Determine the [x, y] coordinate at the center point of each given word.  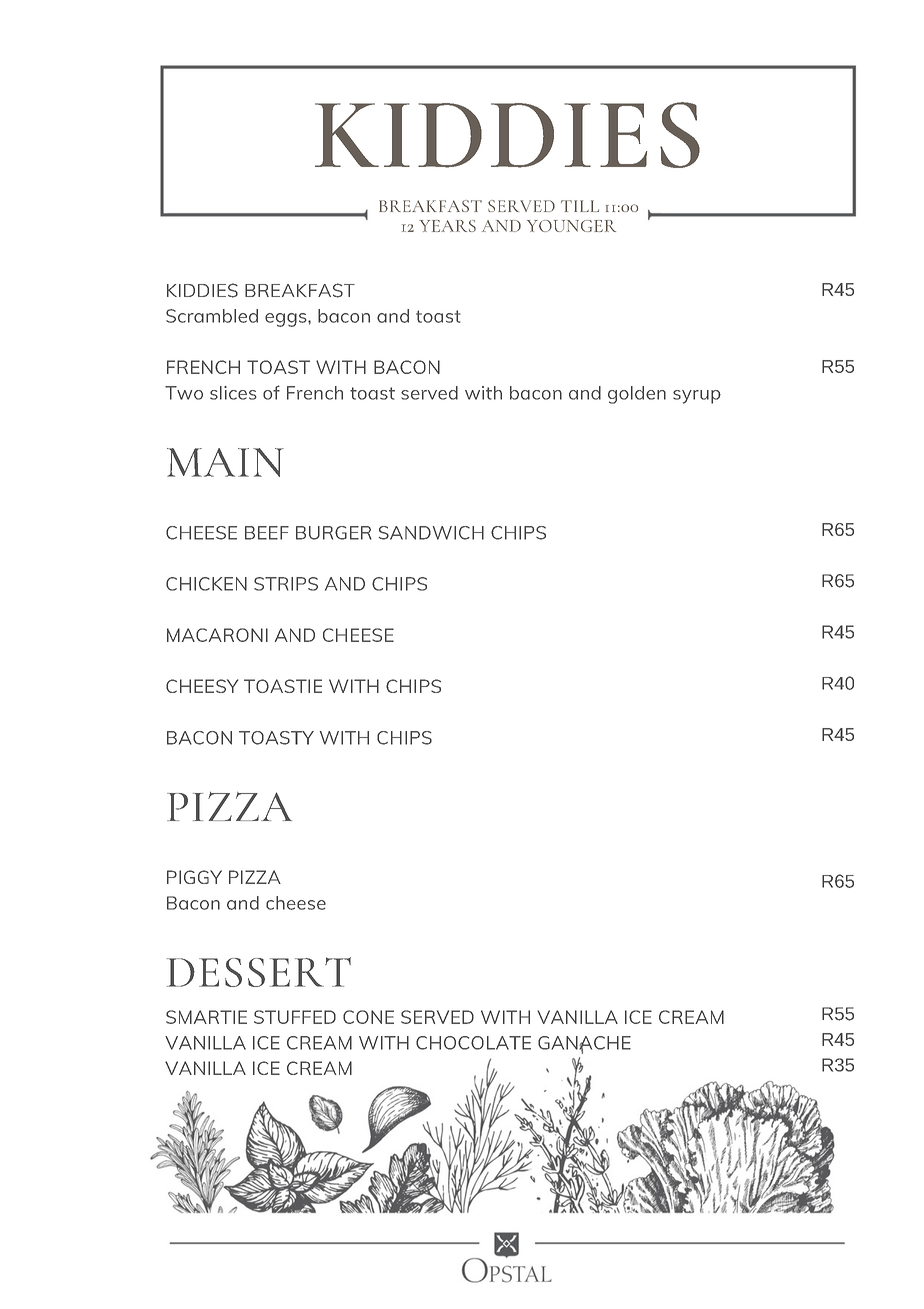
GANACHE [584, 1044]
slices [233, 393]
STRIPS [286, 584]
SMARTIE [206, 1017]
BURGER [334, 533]
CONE [368, 1017]
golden [637, 395]
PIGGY [194, 877]
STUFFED [295, 1017]
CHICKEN [206, 584]
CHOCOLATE [473, 1043]
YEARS [447, 226]
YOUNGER [571, 226]
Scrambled [212, 316]
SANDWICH [431, 533]
